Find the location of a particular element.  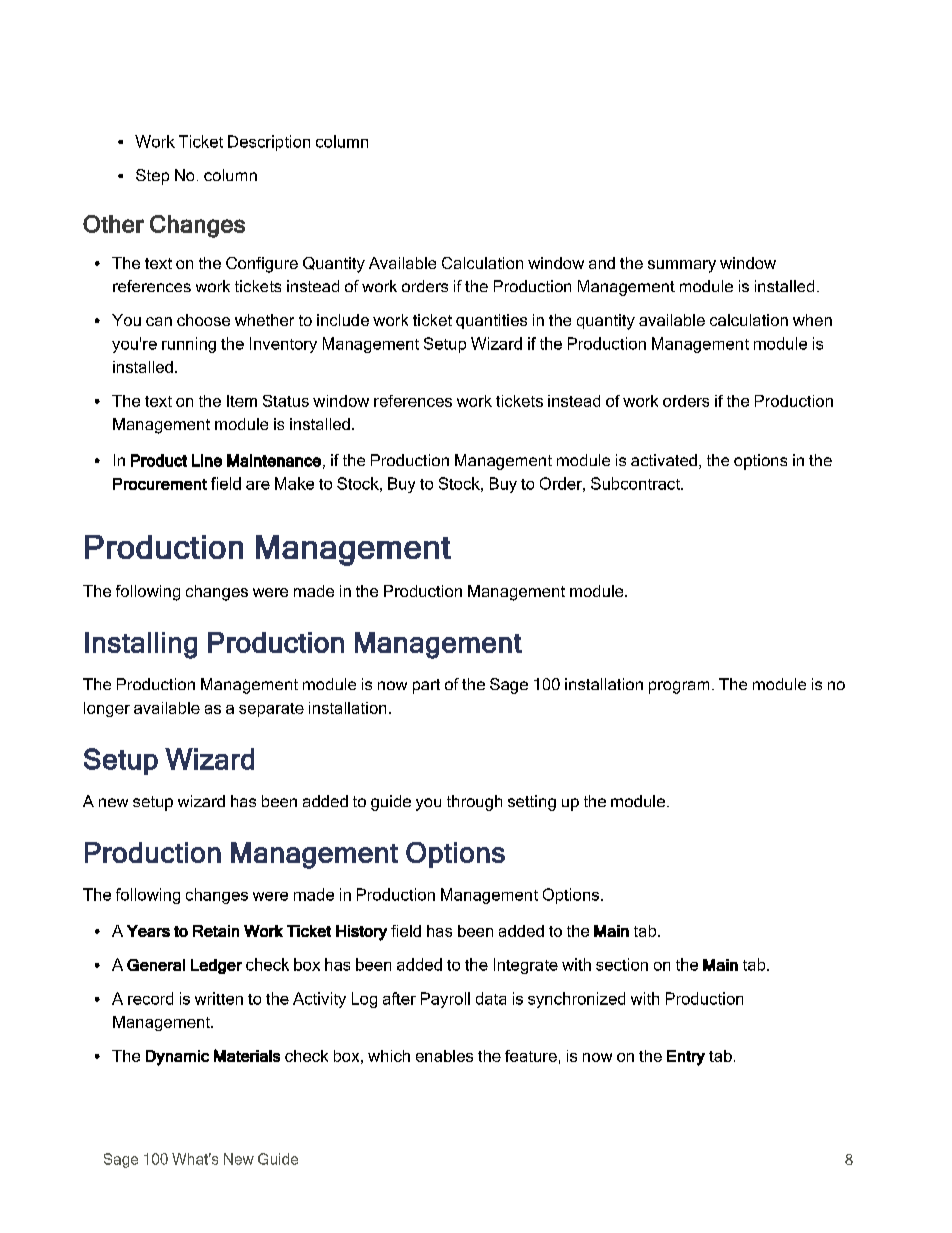

Installing is located at coordinates (141, 645).
